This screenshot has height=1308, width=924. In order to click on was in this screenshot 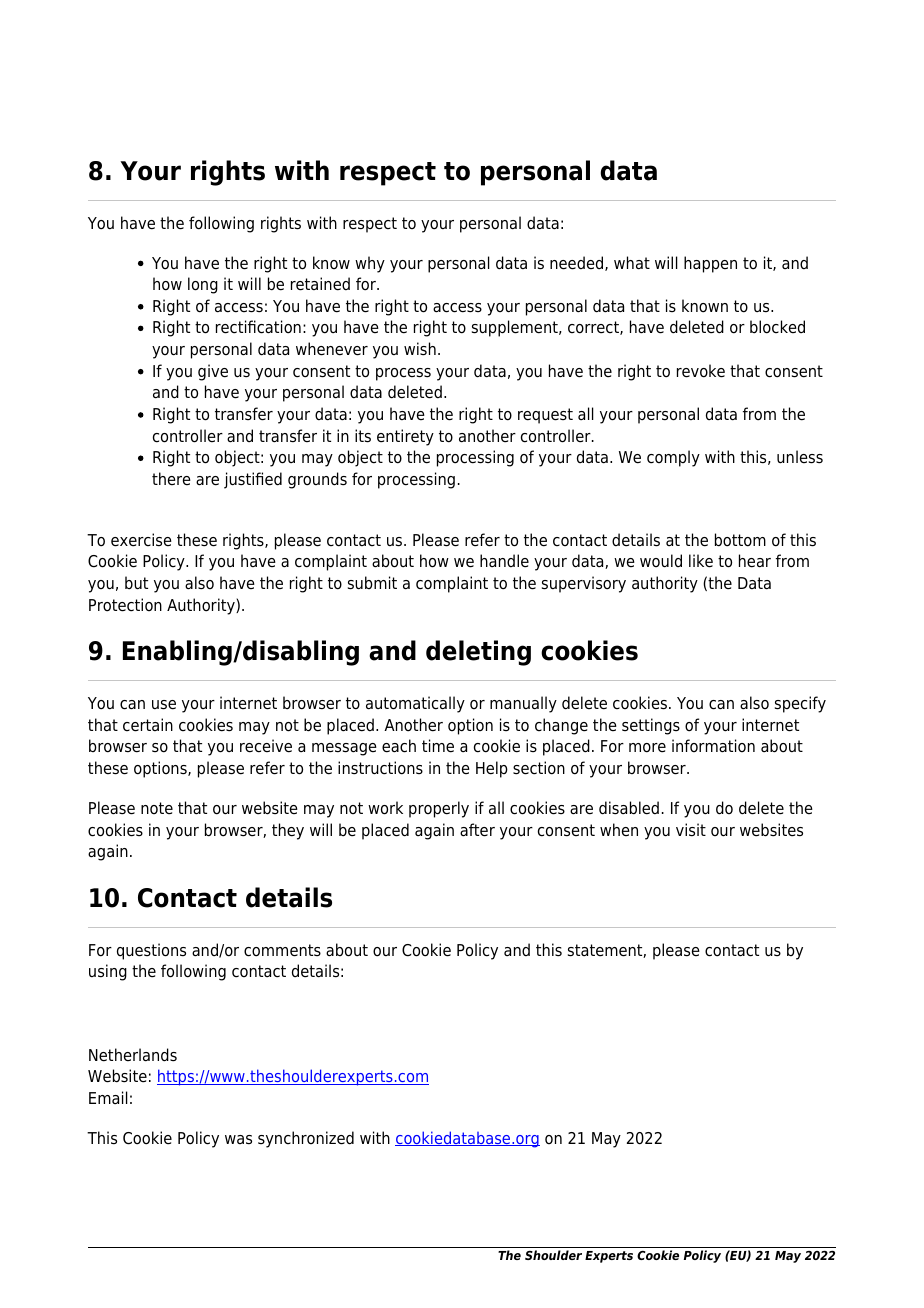, I will do `click(238, 1140)`.
